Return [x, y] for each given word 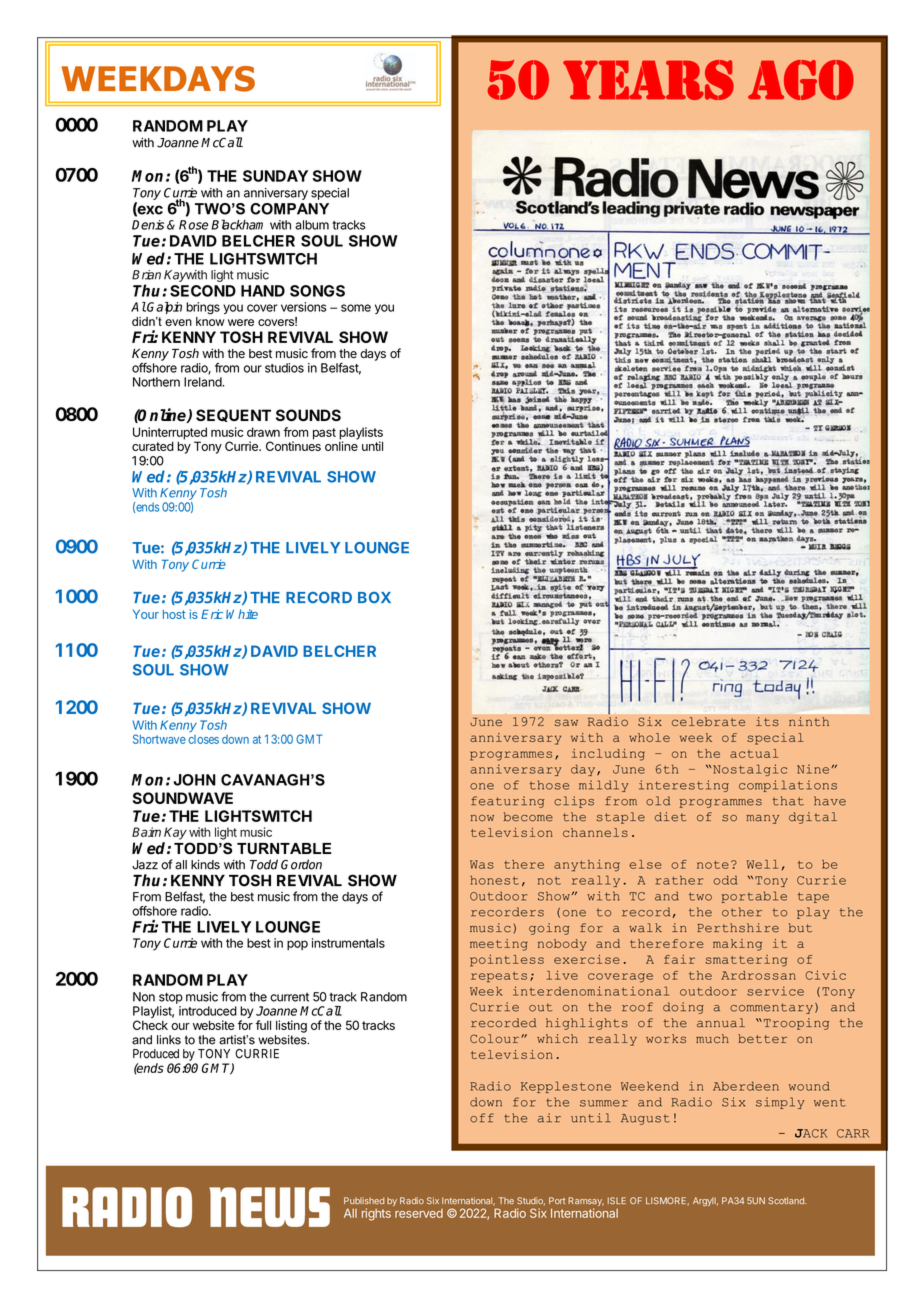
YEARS [648, 80]
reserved [419, 1213]
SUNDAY [275, 176]
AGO [801, 80]
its [767, 721]
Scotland [787, 1200]
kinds [205, 864]
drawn [263, 432]
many [762, 819]
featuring [507, 802]
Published [364, 1201]
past [324, 434]
